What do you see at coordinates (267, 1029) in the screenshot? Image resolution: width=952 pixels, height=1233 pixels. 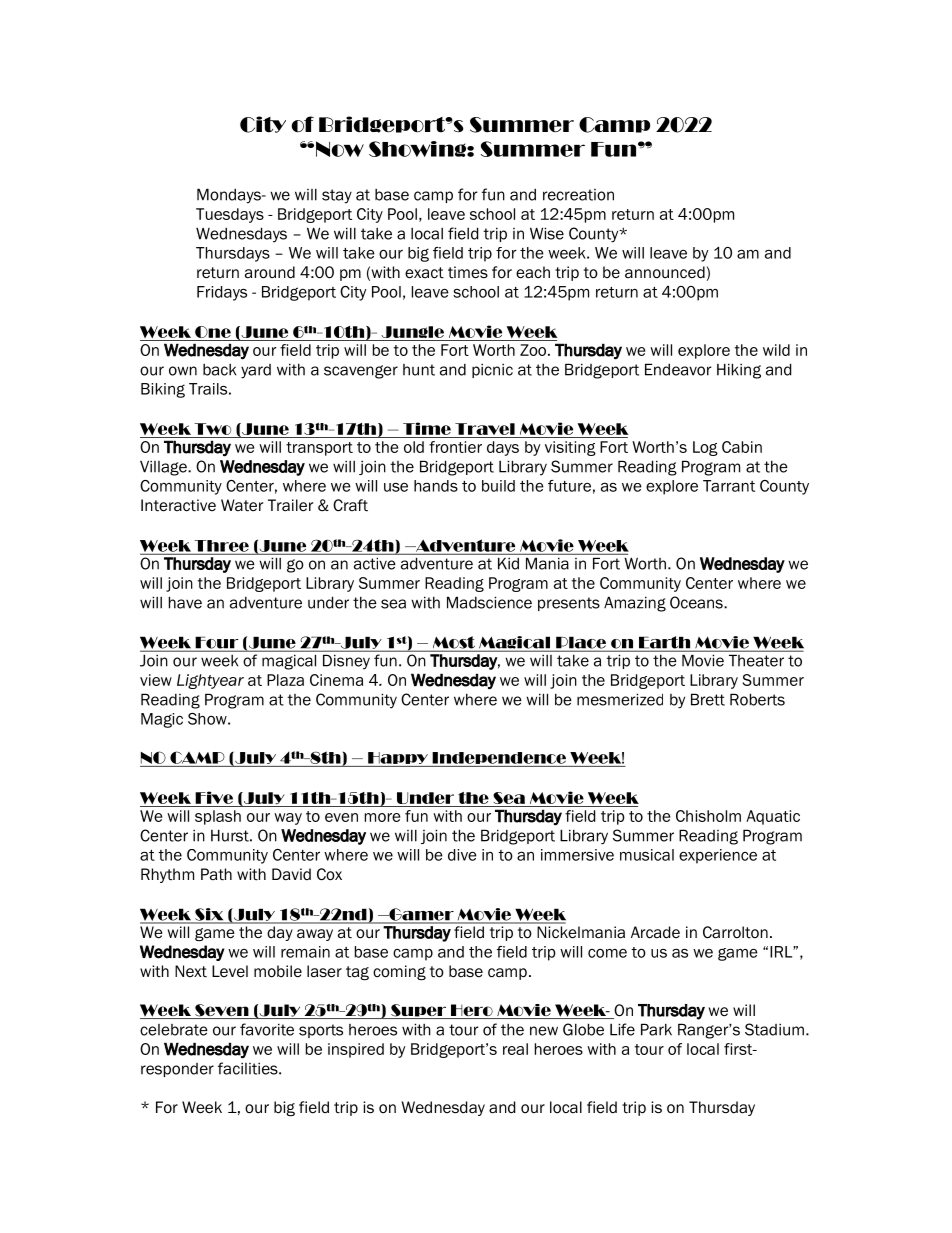 I see `favorite` at bounding box center [267, 1029].
